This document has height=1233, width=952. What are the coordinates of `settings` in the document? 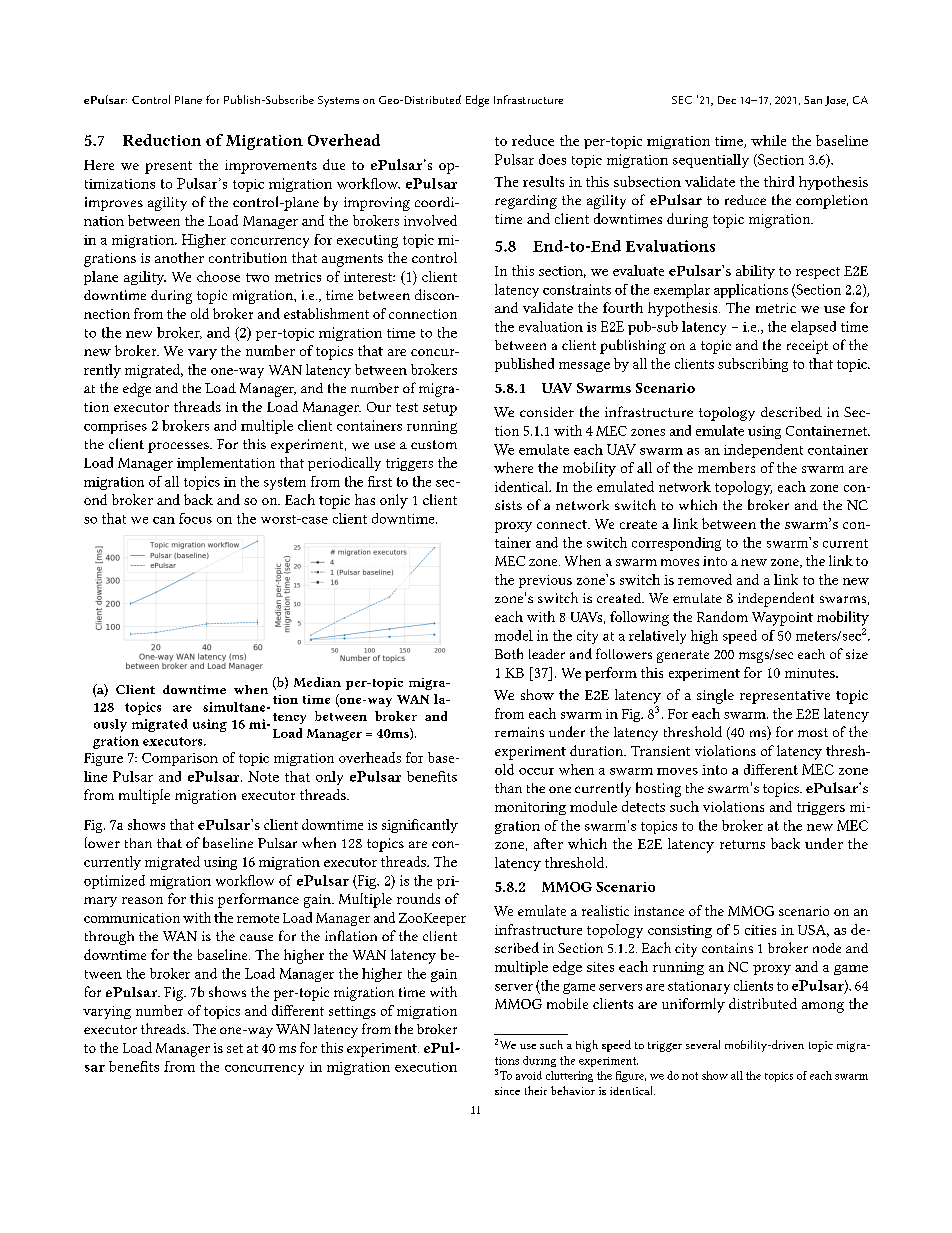 It's located at (352, 1012).
